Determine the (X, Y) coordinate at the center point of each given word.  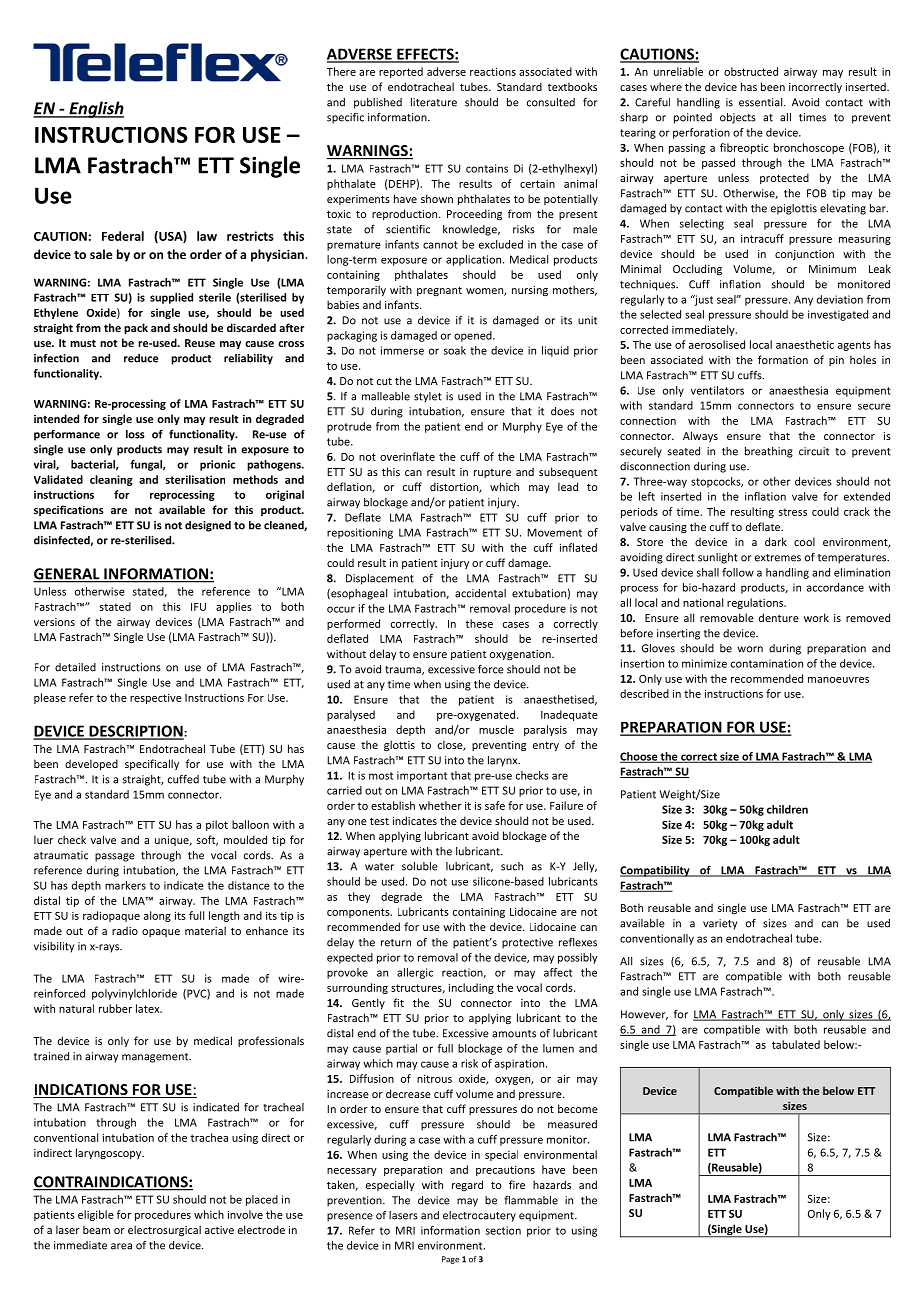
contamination (767, 663)
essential (762, 102)
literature (434, 102)
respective (156, 699)
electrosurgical (164, 1230)
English (95, 109)
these (479, 623)
